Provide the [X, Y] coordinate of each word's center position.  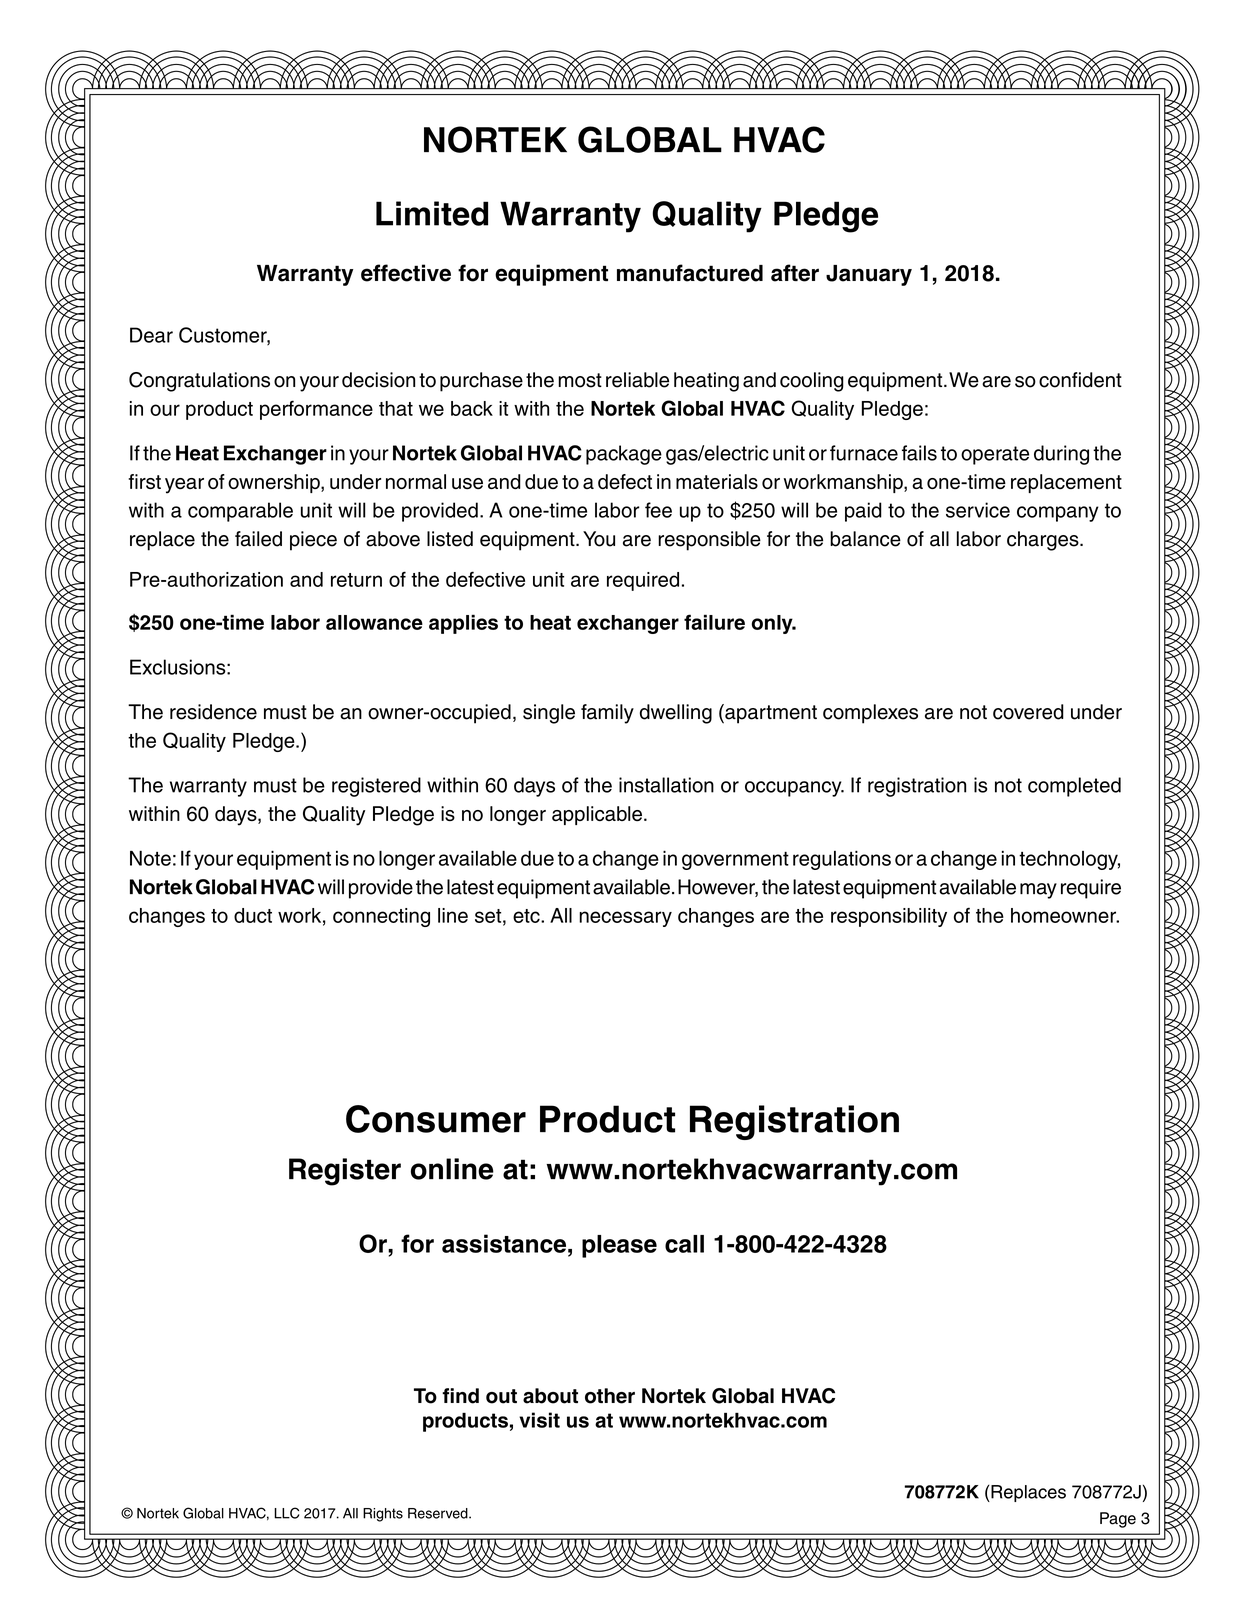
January [869, 275]
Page [1118, 1520]
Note [150, 858]
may [1038, 891]
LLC [286, 1513]
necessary [625, 919]
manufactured [690, 273]
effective [406, 273]
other [610, 1396]
